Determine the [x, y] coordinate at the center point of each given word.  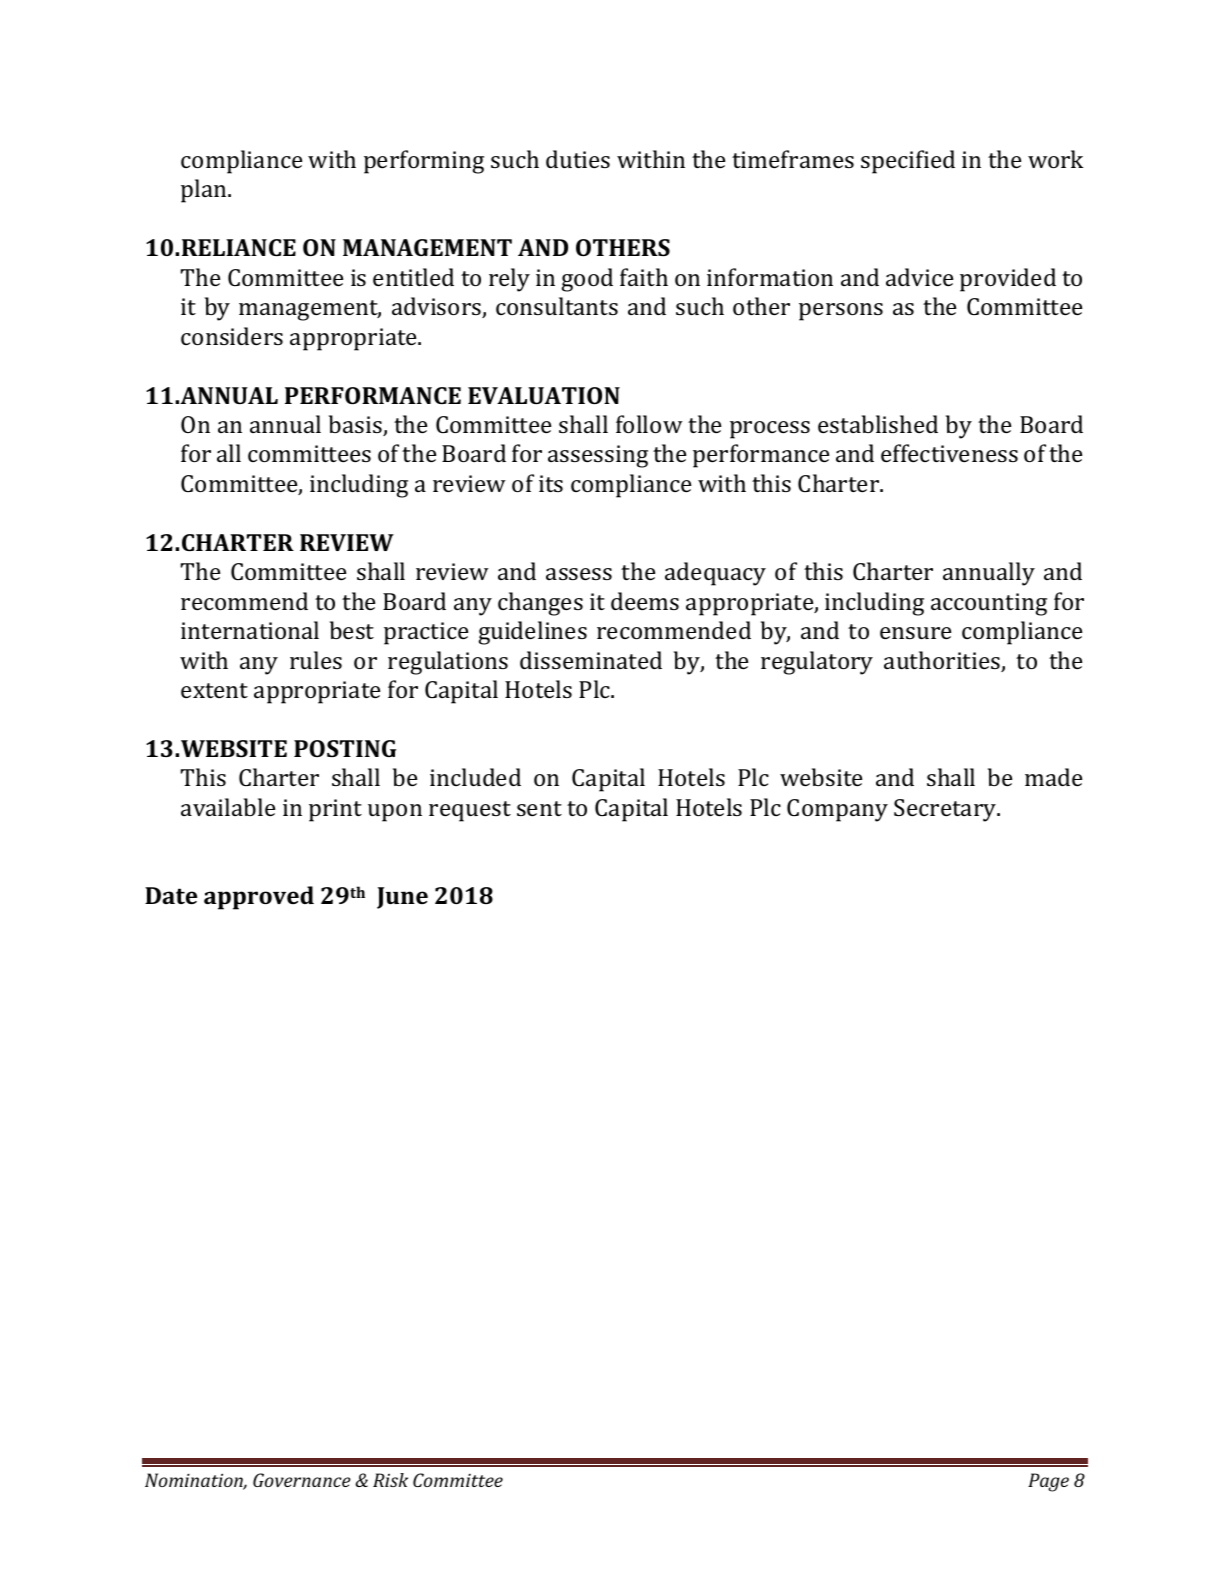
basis [356, 425]
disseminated [591, 660]
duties [578, 159]
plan [205, 191]
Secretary [946, 810]
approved [259, 898]
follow [649, 424]
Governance [302, 1480]
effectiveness [949, 453]
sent [539, 808]
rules [316, 660]
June [402, 898]
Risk [390, 1480]
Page [1048, 1482]
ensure [915, 633]
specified [908, 162]
